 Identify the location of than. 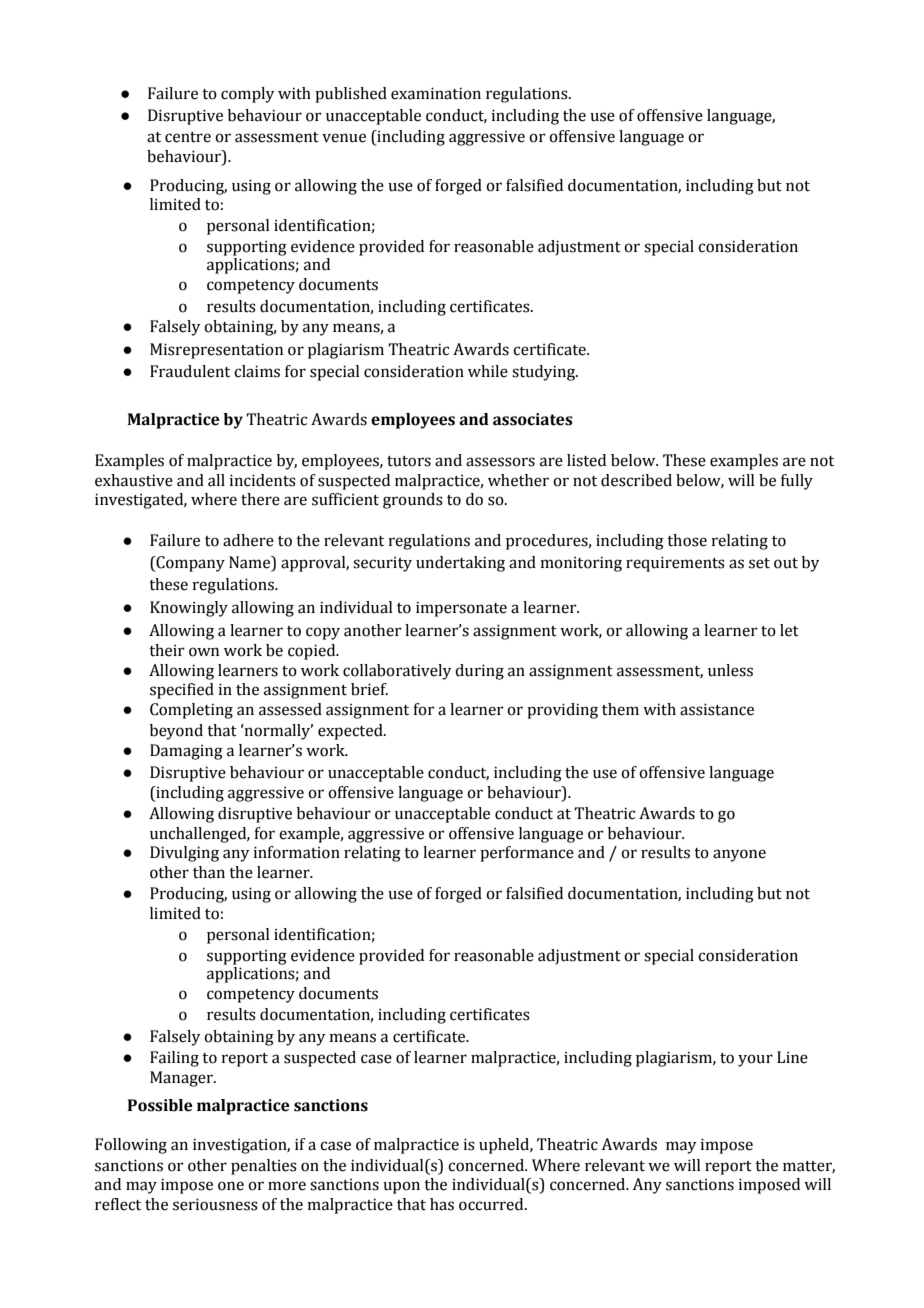
(209, 872).
